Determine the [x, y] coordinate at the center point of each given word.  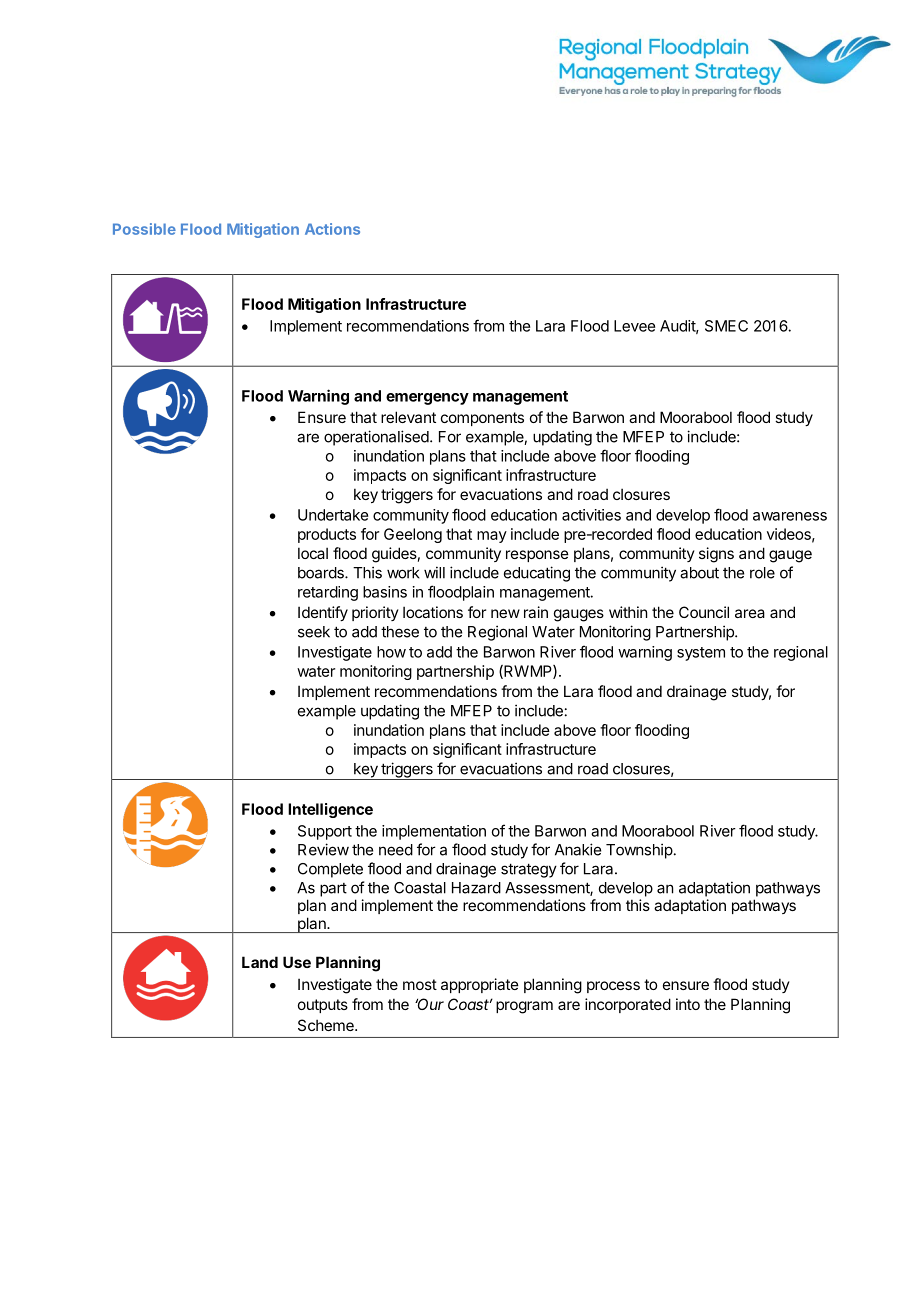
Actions [332, 229]
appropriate [480, 985]
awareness [790, 516]
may [492, 537]
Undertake [333, 515]
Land [260, 962]
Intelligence [330, 810]
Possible [144, 229]
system [701, 654]
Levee [634, 326]
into [688, 1004]
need [396, 850]
